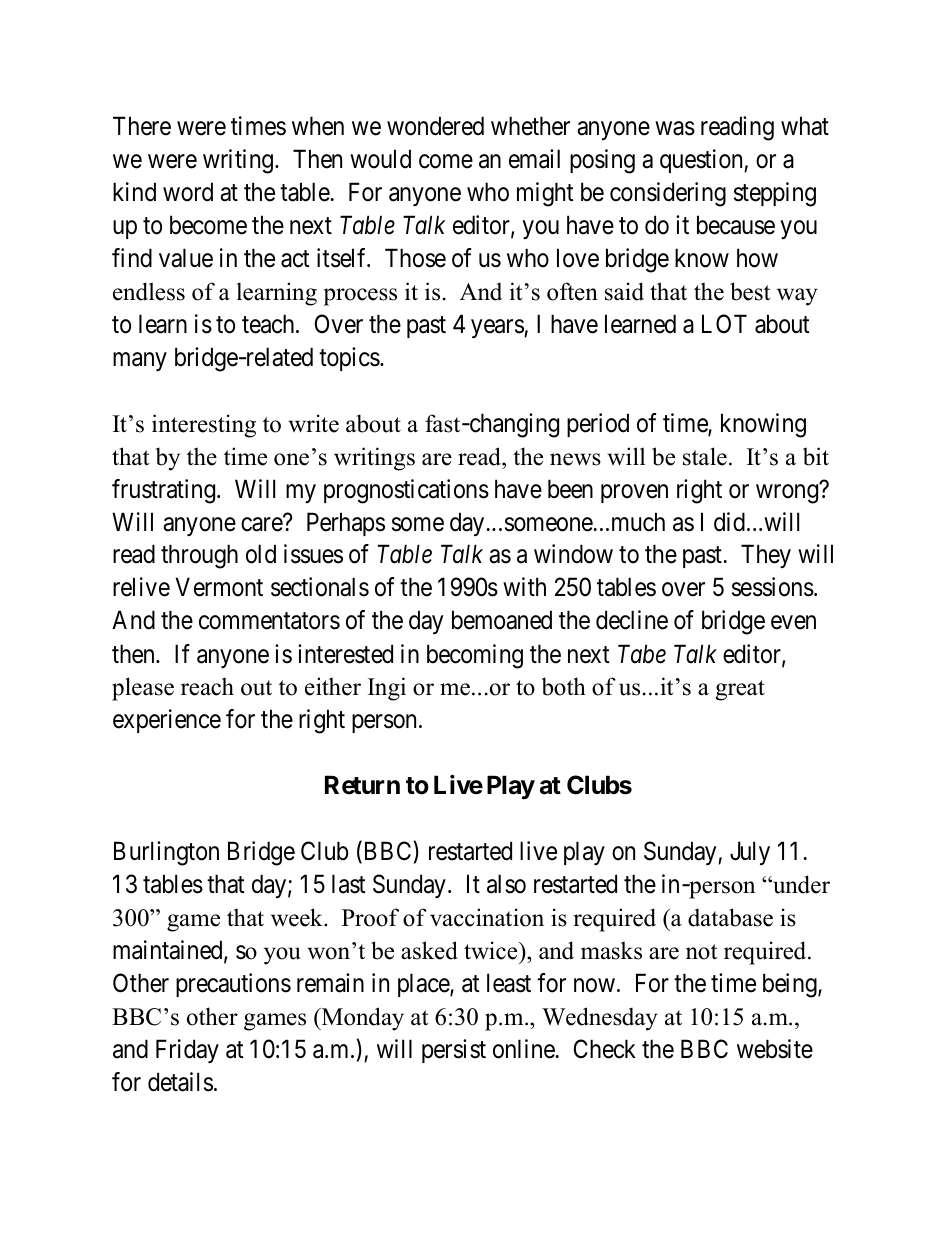 This screenshot has width=952, height=1233. What do you see at coordinates (502, 620) in the screenshot?
I see `bemoaned` at bounding box center [502, 620].
